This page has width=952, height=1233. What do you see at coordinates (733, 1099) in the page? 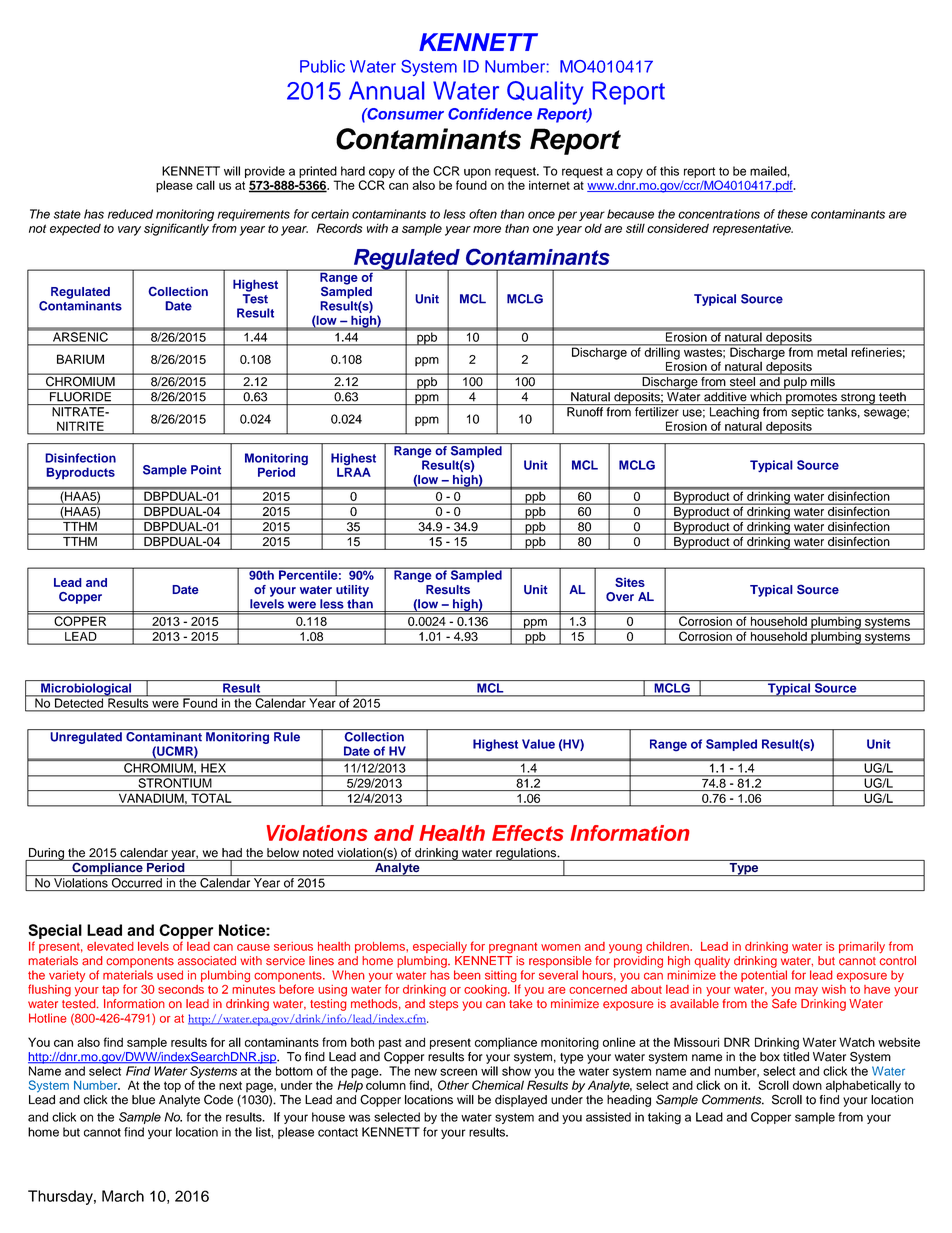
I see `Comments` at bounding box center [733, 1099].
